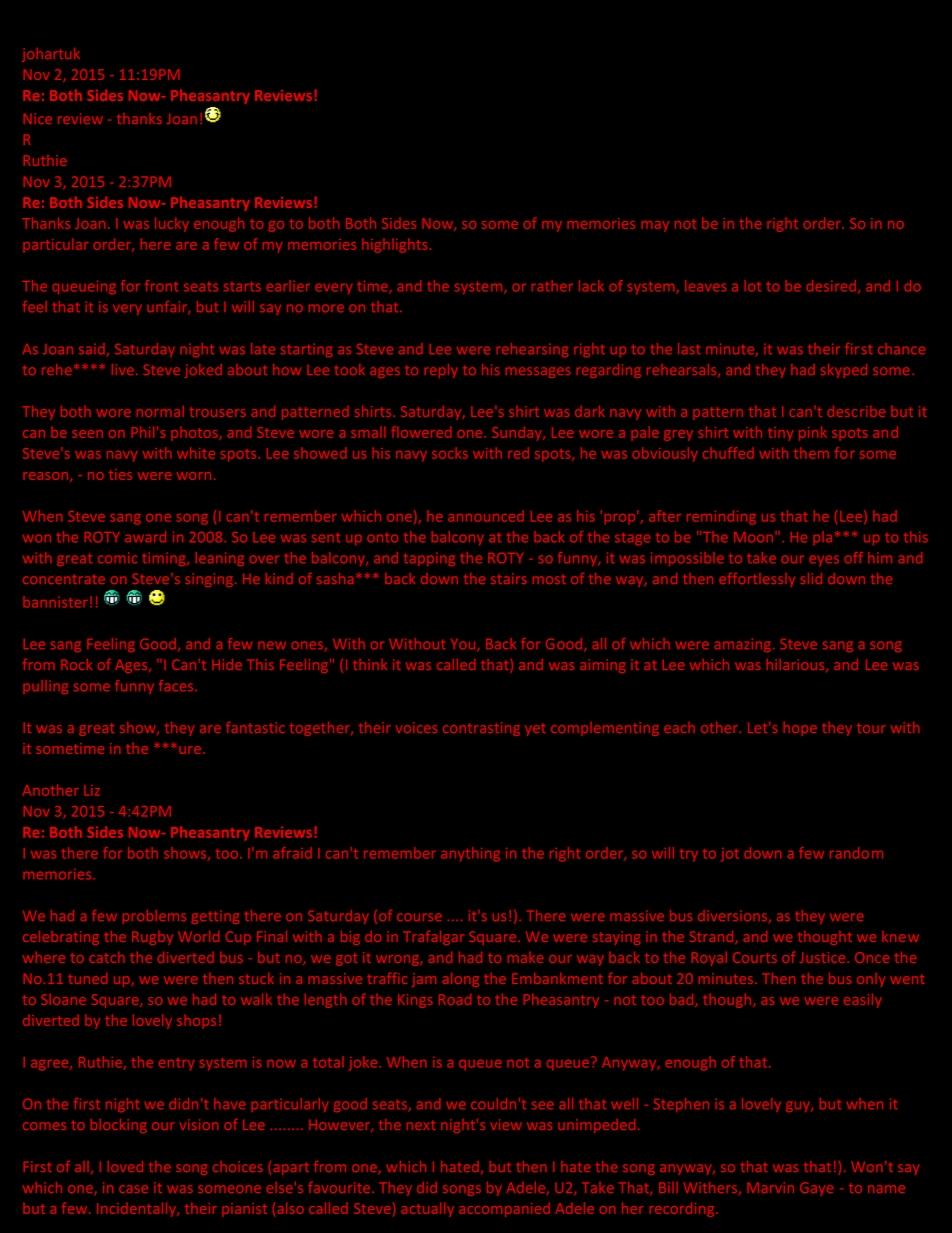 Image resolution: width=952 pixels, height=1233 pixels. Describe the element at coordinates (165, 559) in the screenshot. I see `timing` at that location.
